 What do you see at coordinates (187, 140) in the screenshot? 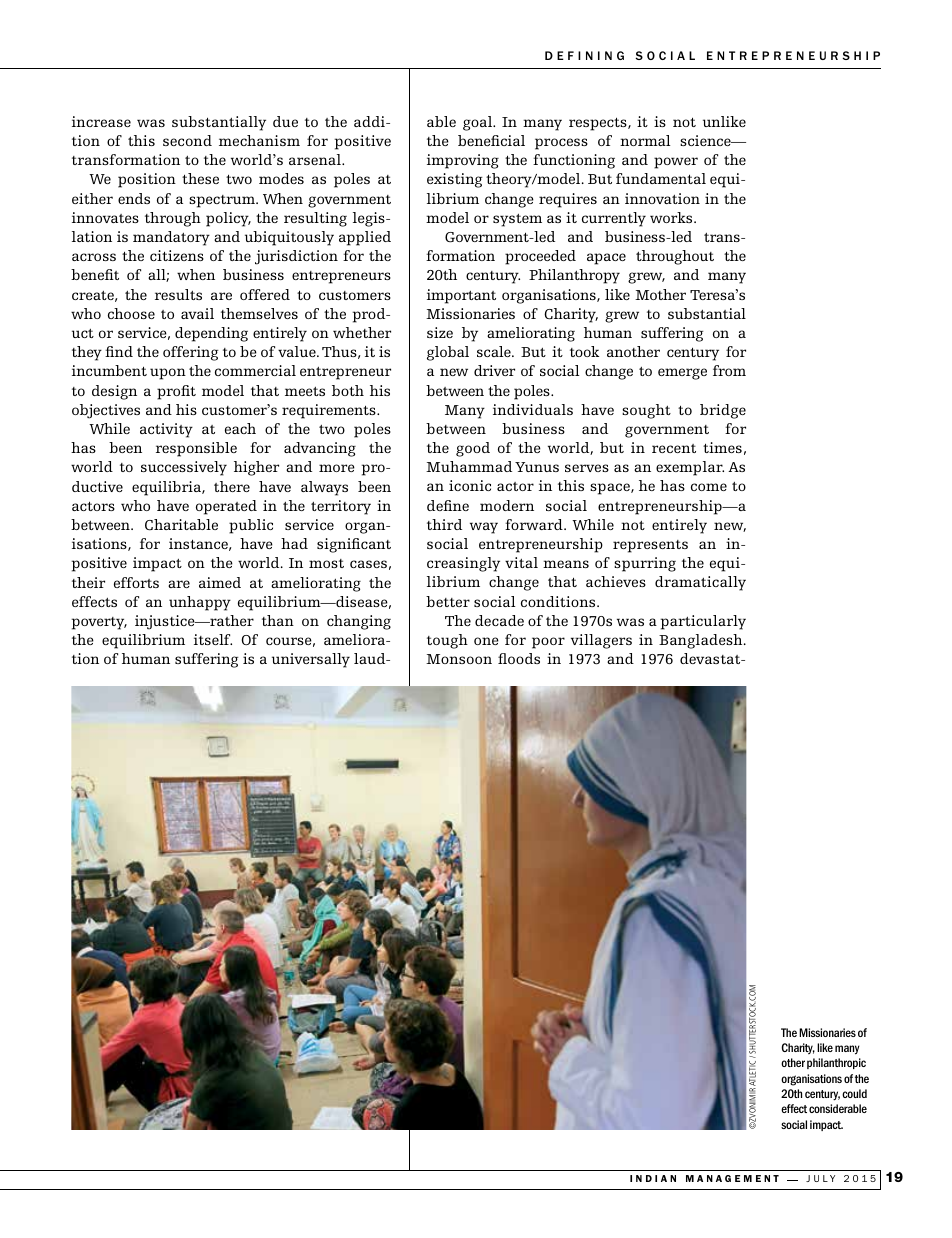
I see `second` at bounding box center [187, 140].
